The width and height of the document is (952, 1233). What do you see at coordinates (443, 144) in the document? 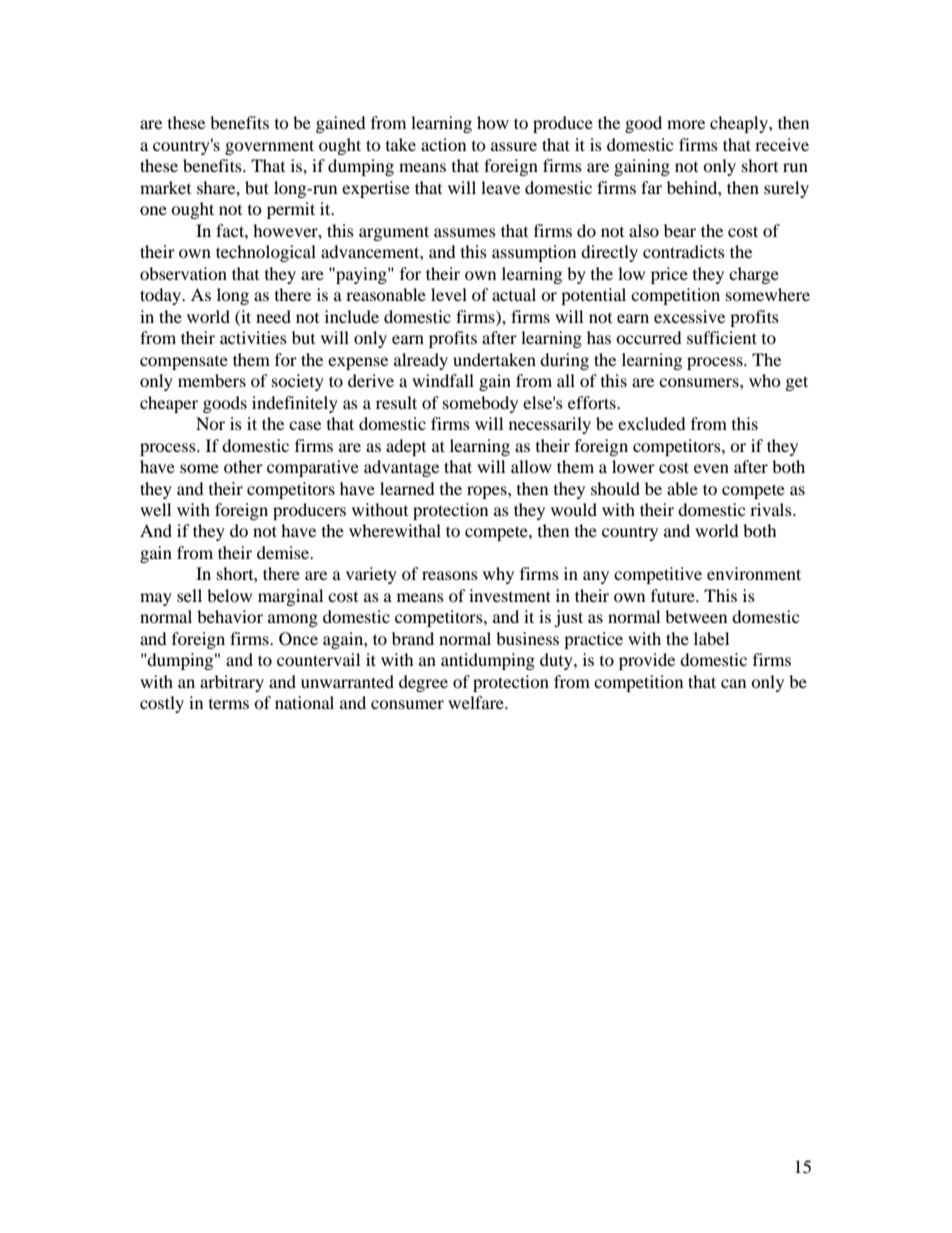
I see `action` at bounding box center [443, 144].
